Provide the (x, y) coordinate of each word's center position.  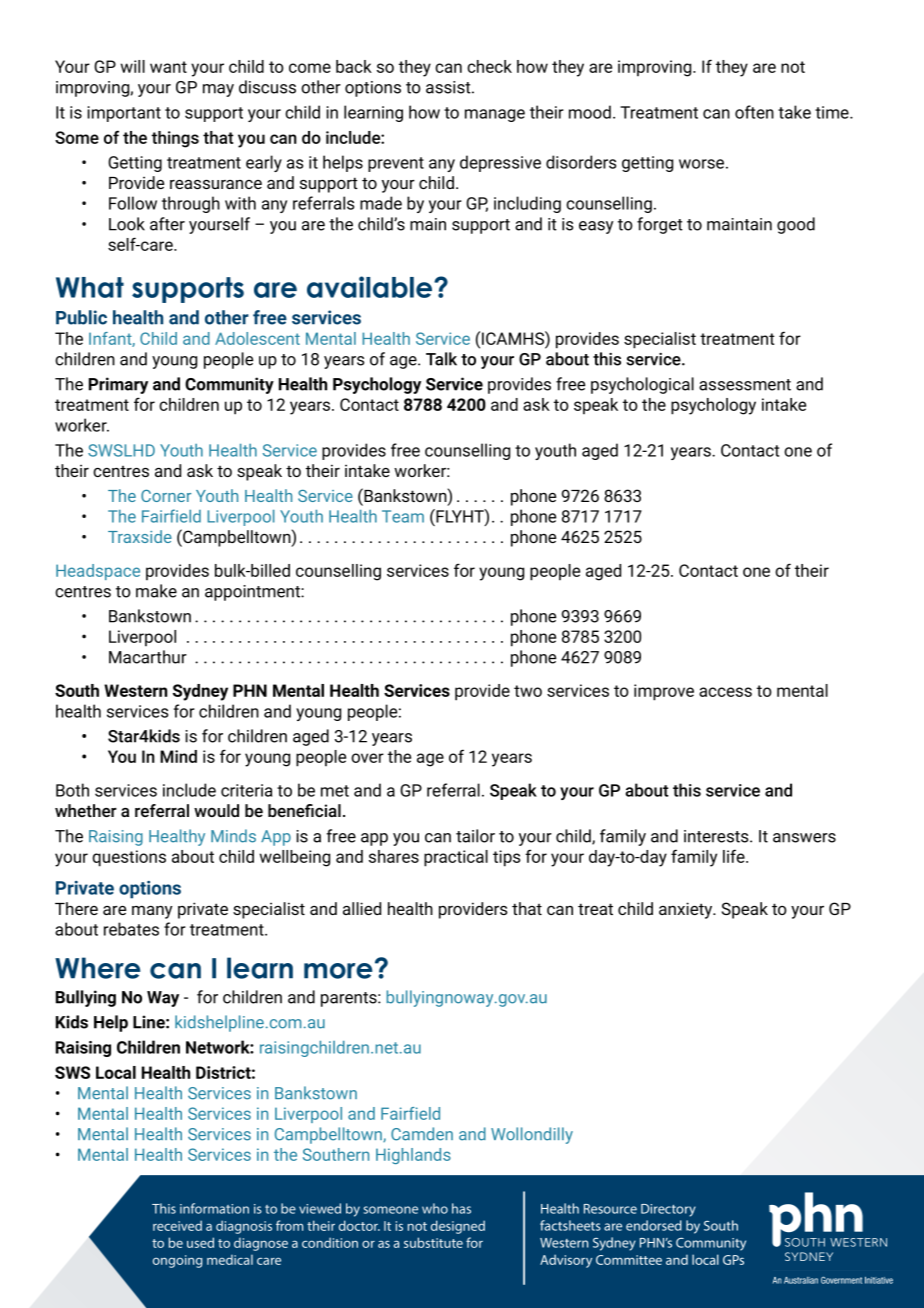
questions (129, 858)
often (754, 112)
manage (495, 115)
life (735, 856)
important (124, 114)
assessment (745, 385)
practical (456, 858)
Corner (166, 496)
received (177, 1225)
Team (403, 516)
